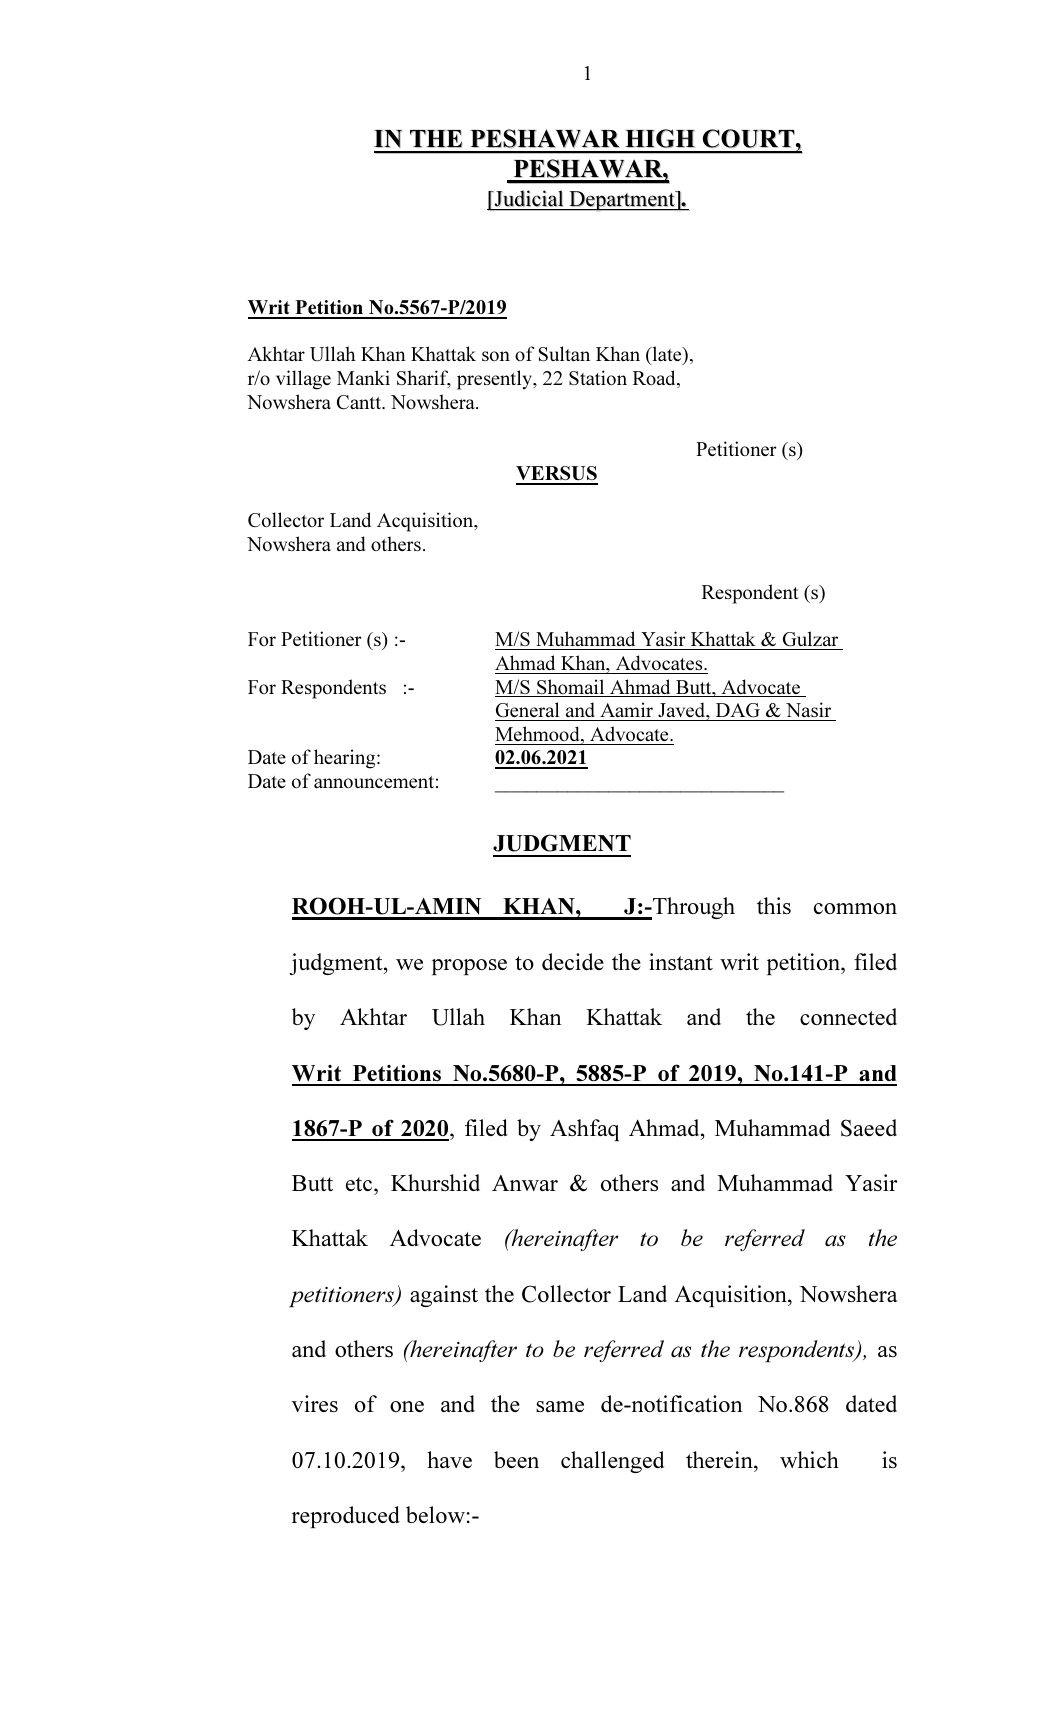  I want to click on which, so click(809, 1459).
